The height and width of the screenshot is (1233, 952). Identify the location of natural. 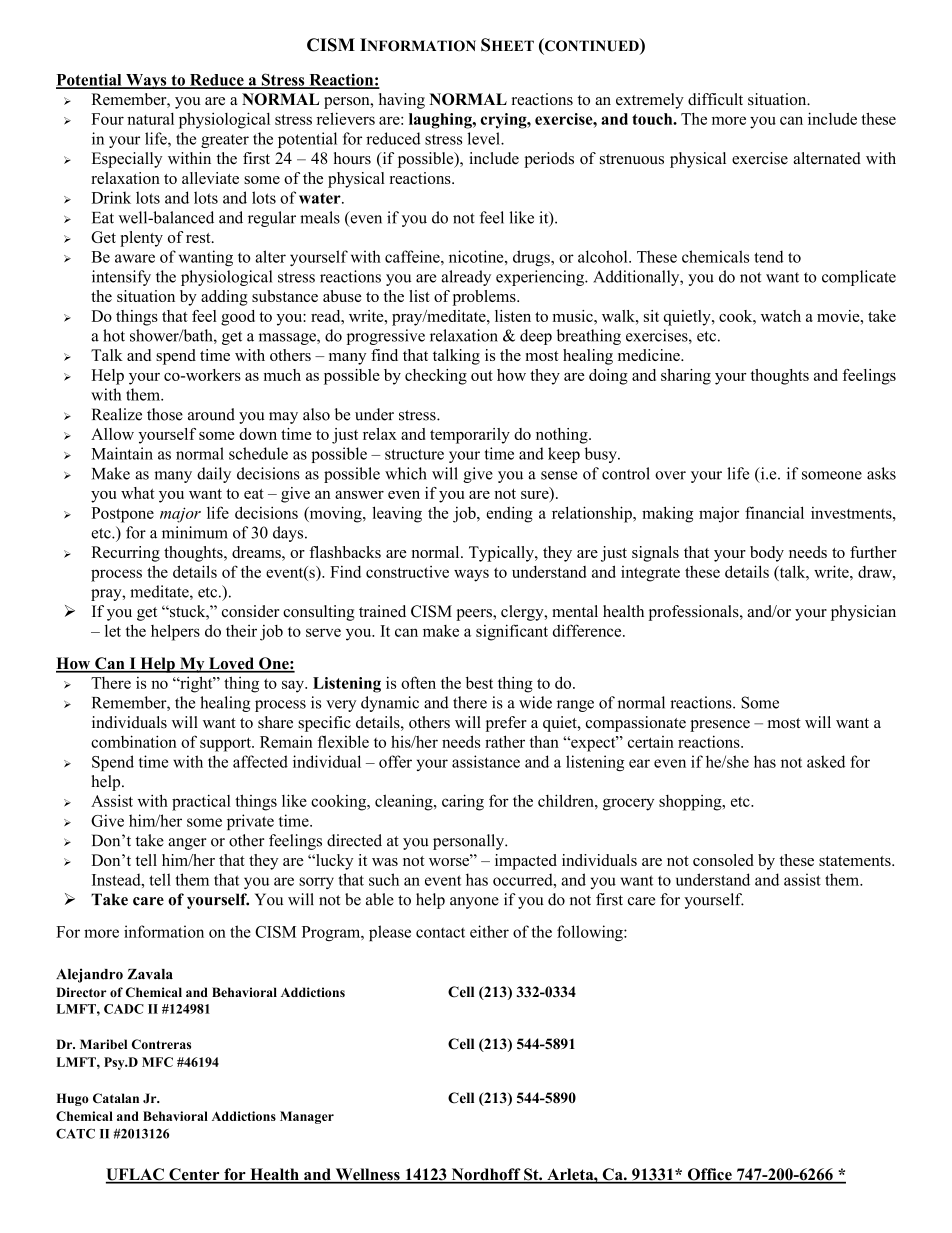
(150, 119).
